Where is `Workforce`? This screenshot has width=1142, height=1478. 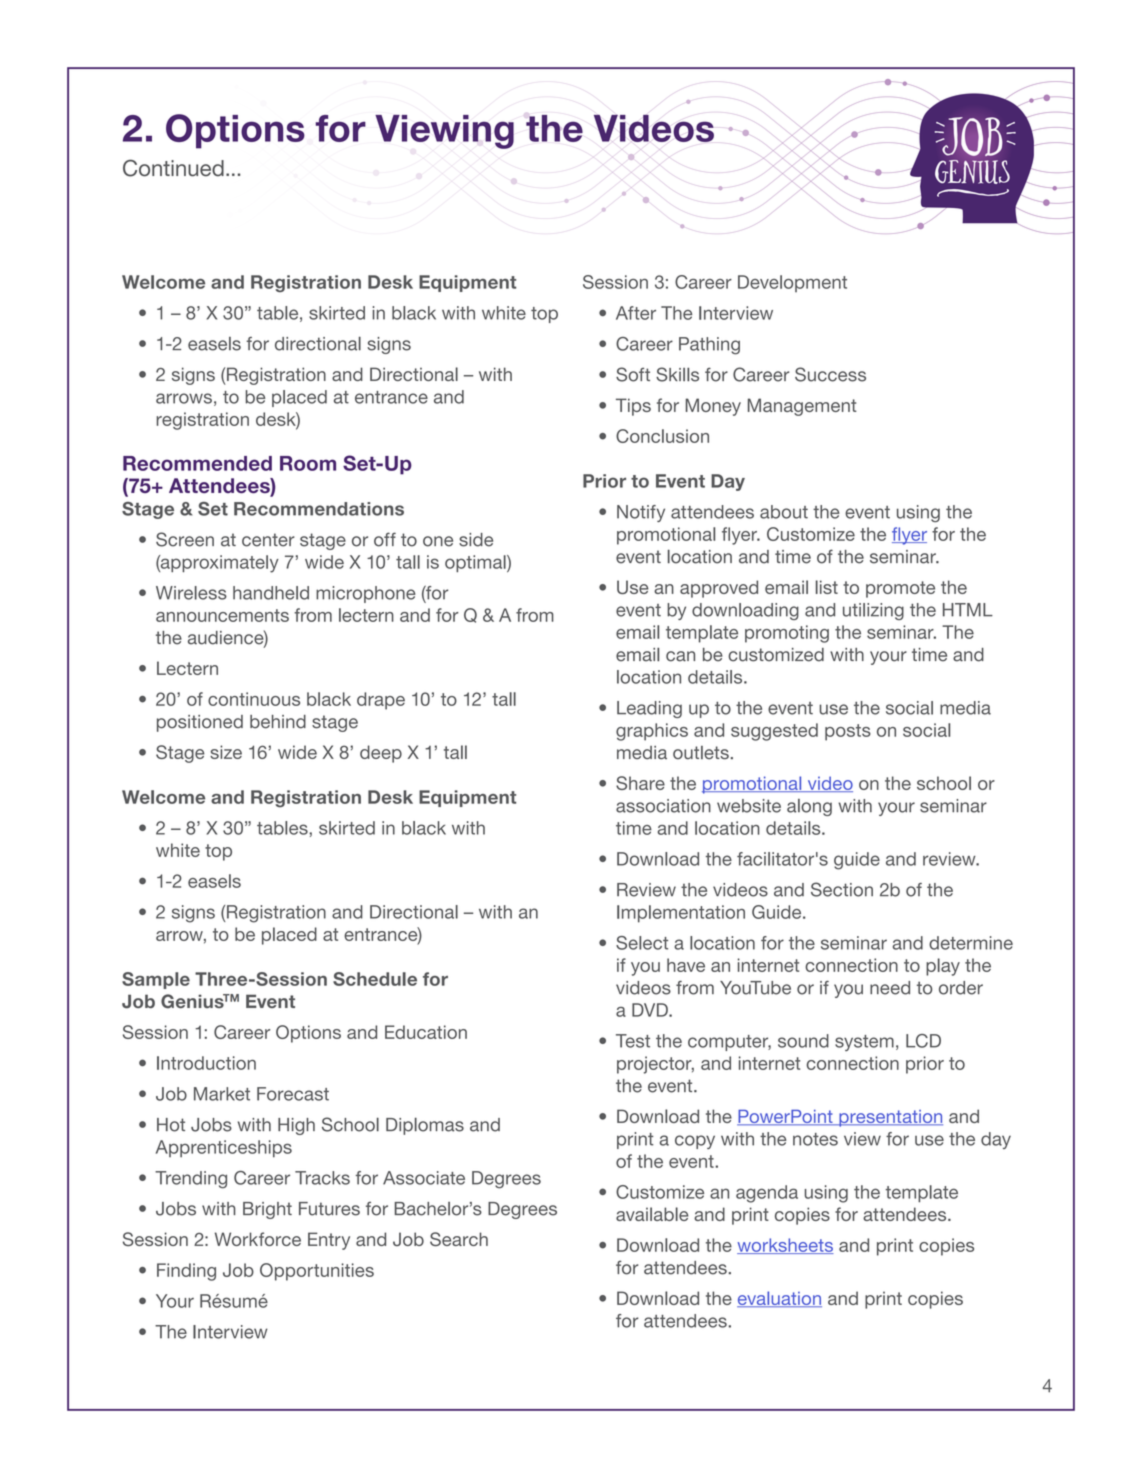
Workforce is located at coordinates (258, 1239).
